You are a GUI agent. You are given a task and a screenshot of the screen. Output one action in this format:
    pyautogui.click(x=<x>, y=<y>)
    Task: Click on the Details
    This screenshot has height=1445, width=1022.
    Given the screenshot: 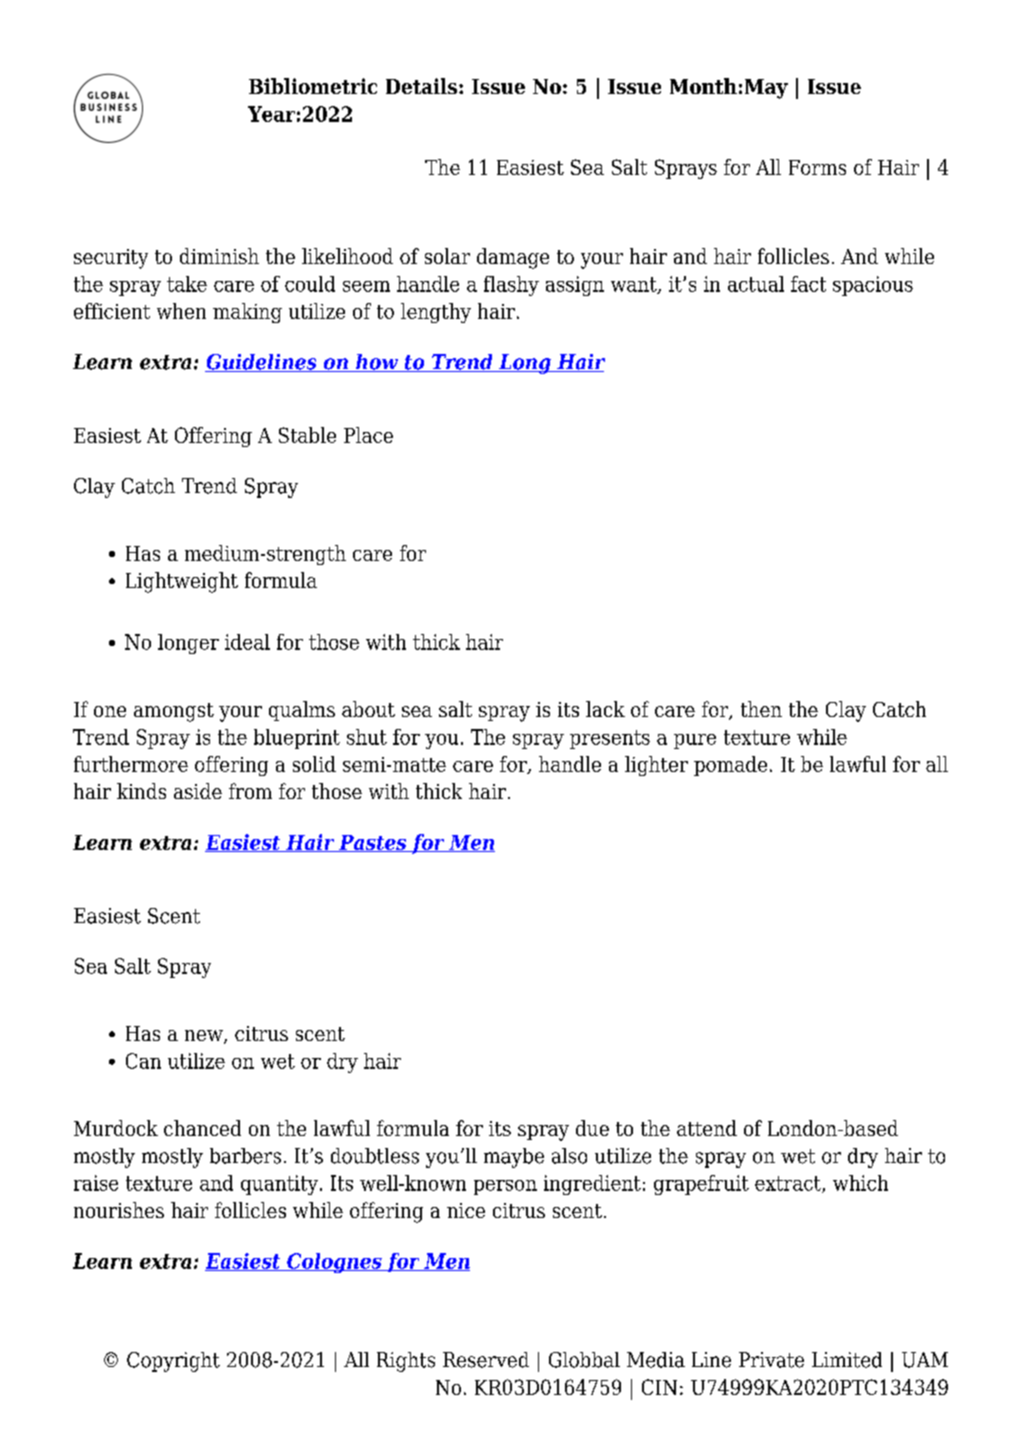 What is the action you would take?
    pyautogui.click(x=423, y=86)
